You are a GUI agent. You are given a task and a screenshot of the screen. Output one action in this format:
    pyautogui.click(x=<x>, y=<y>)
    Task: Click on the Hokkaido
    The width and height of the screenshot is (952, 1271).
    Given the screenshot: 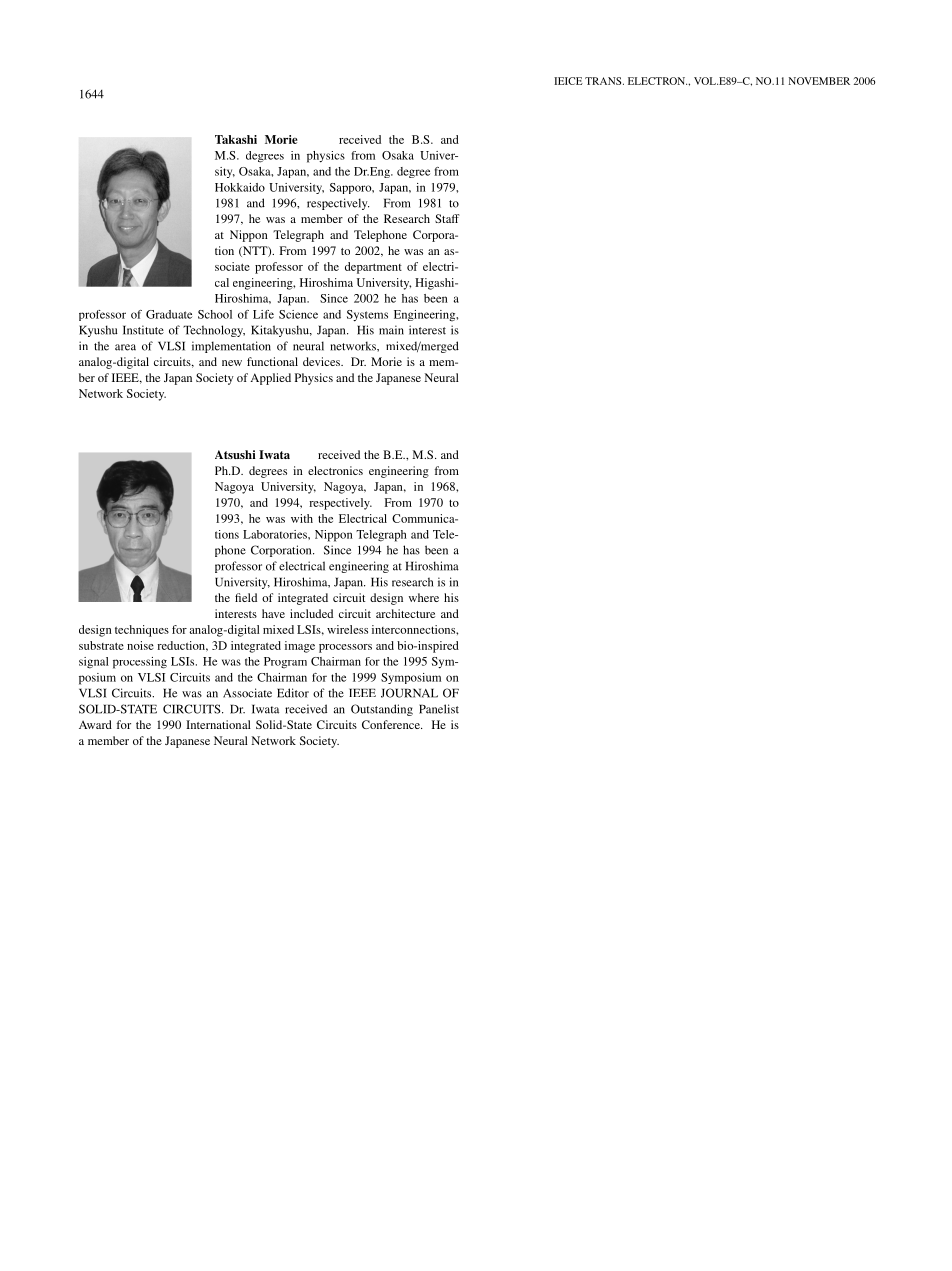 What is the action you would take?
    pyautogui.click(x=240, y=187)
